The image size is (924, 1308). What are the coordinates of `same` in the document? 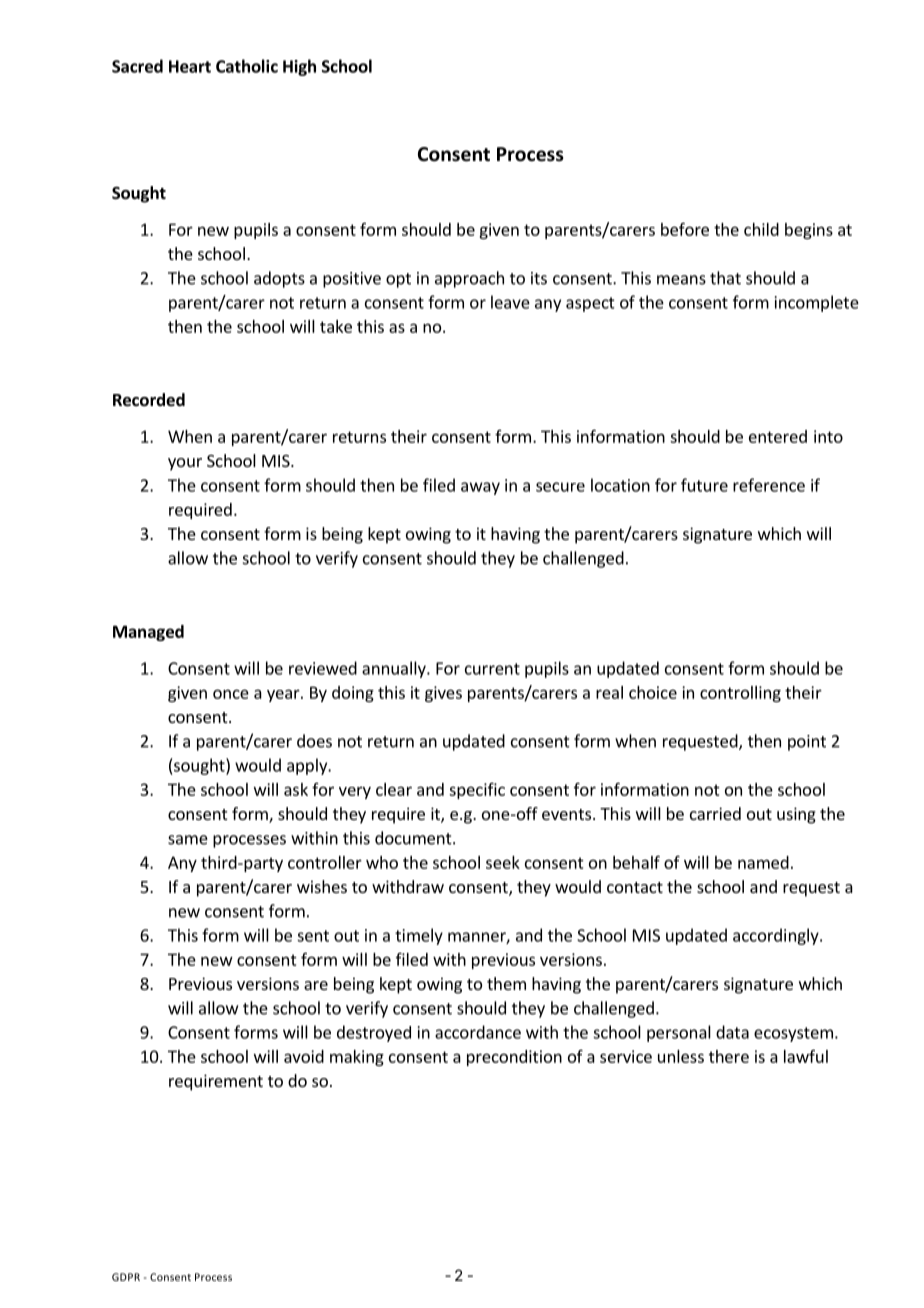 It's located at (188, 840).
